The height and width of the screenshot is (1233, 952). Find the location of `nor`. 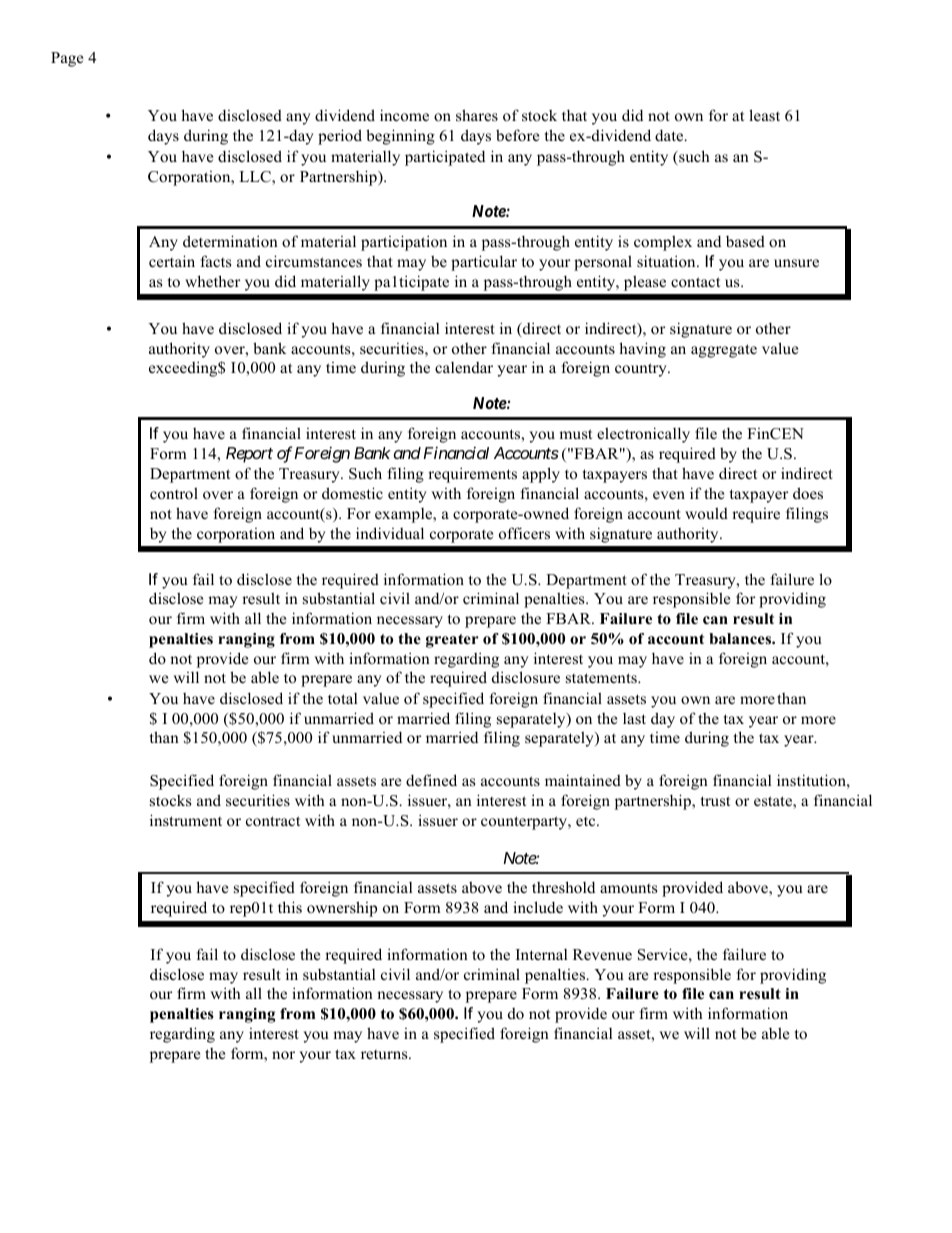

nor is located at coordinates (283, 1055).
